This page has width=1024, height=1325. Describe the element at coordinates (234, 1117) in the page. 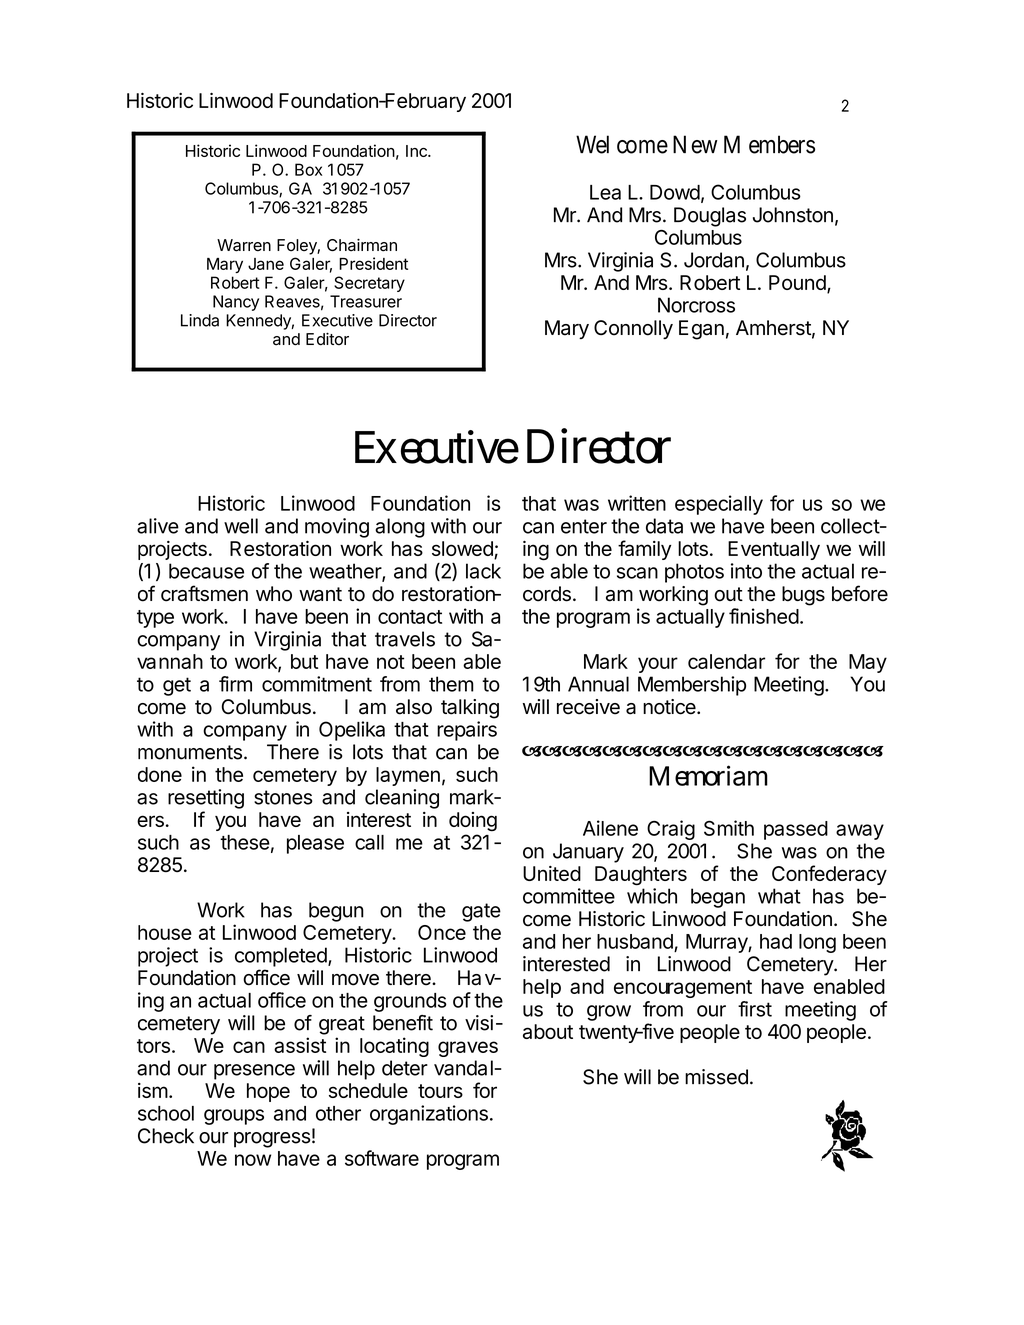

I see `groups` at that location.
